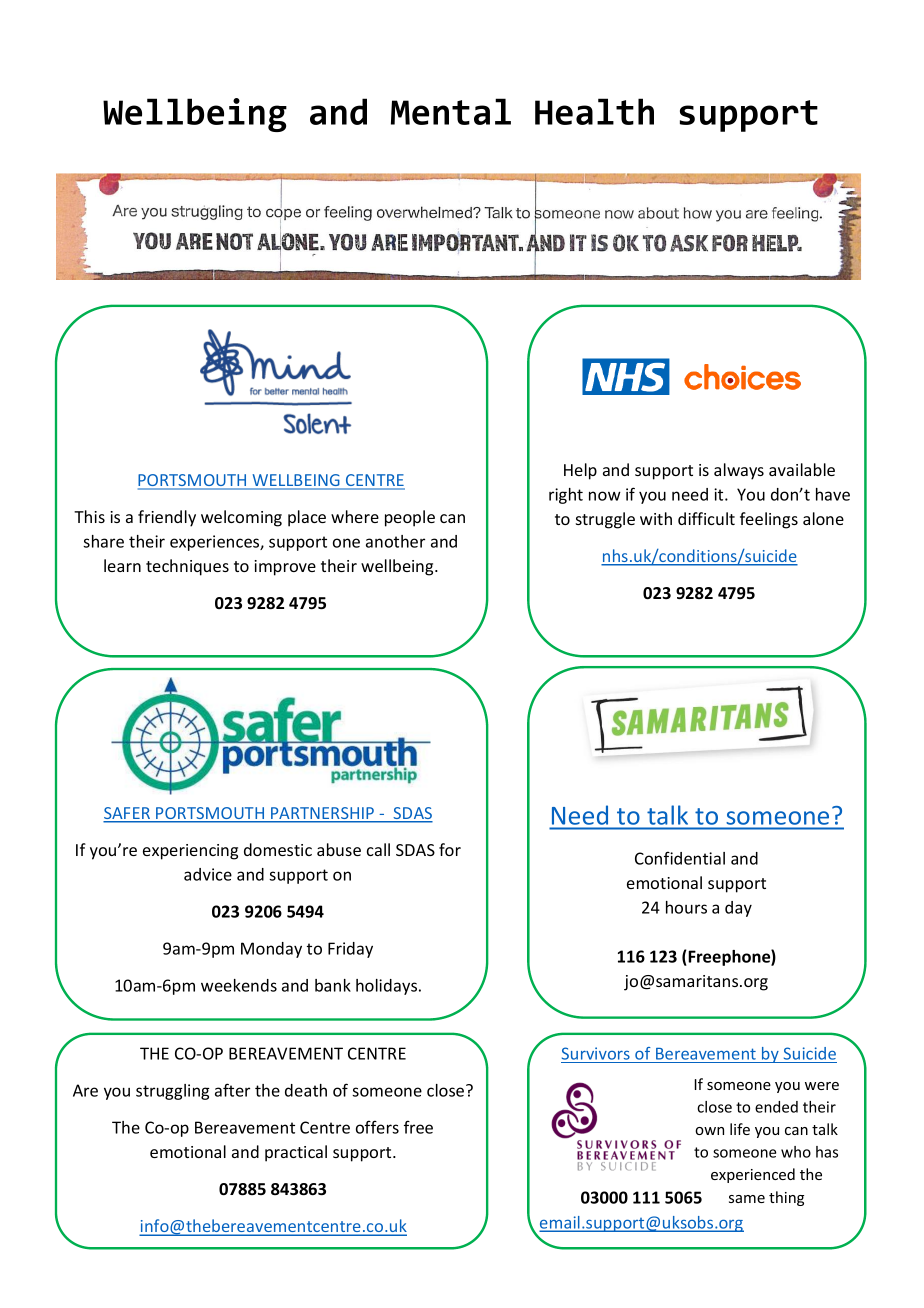 The image size is (924, 1308). I want to click on Mental, so click(451, 111).
